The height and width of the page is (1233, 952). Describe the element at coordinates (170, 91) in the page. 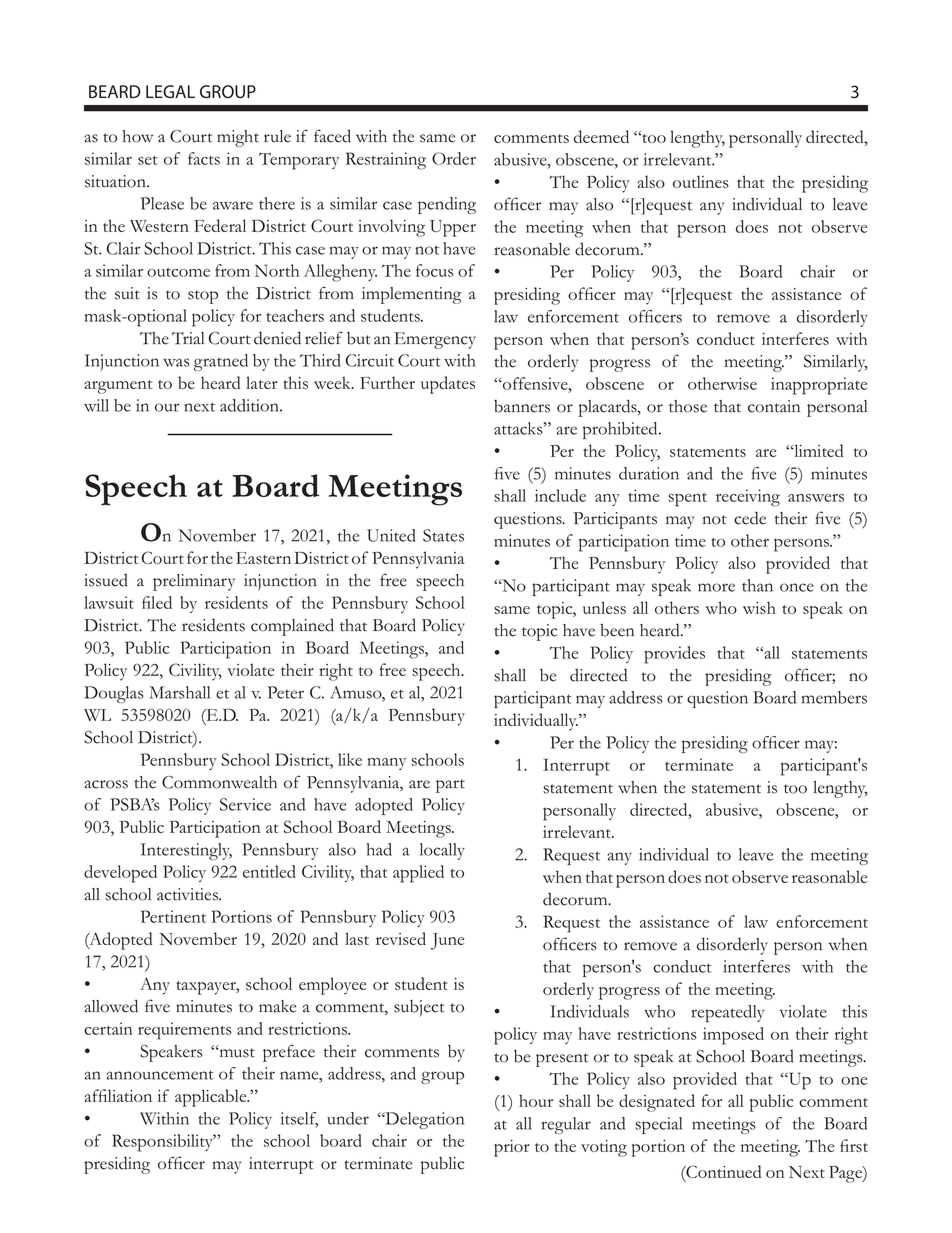

I see `LEGAL` at that location.
